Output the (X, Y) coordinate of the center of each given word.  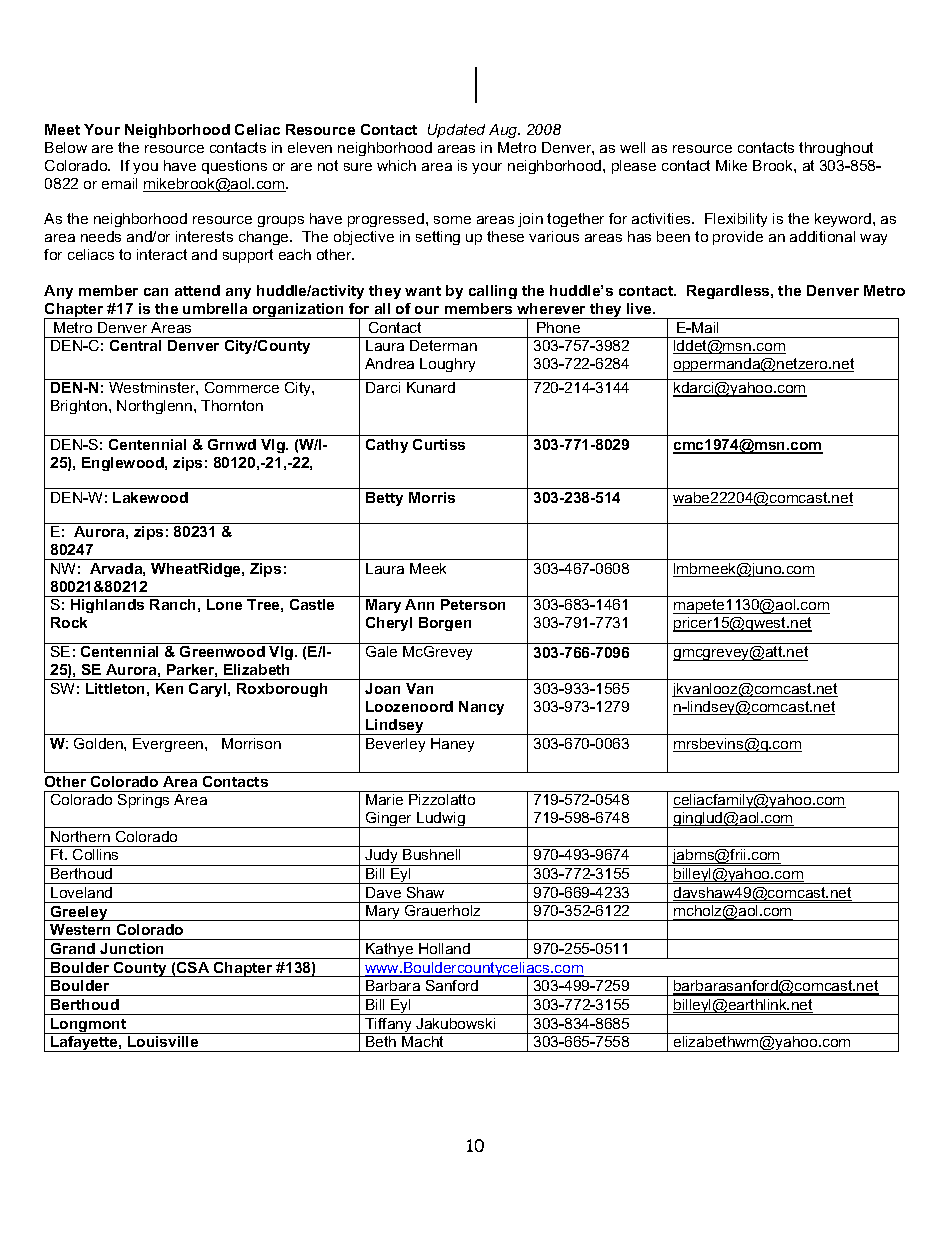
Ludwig (441, 820)
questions (234, 167)
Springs (143, 801)
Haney (452, 745)
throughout (836, 149)
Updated (456, 131)
